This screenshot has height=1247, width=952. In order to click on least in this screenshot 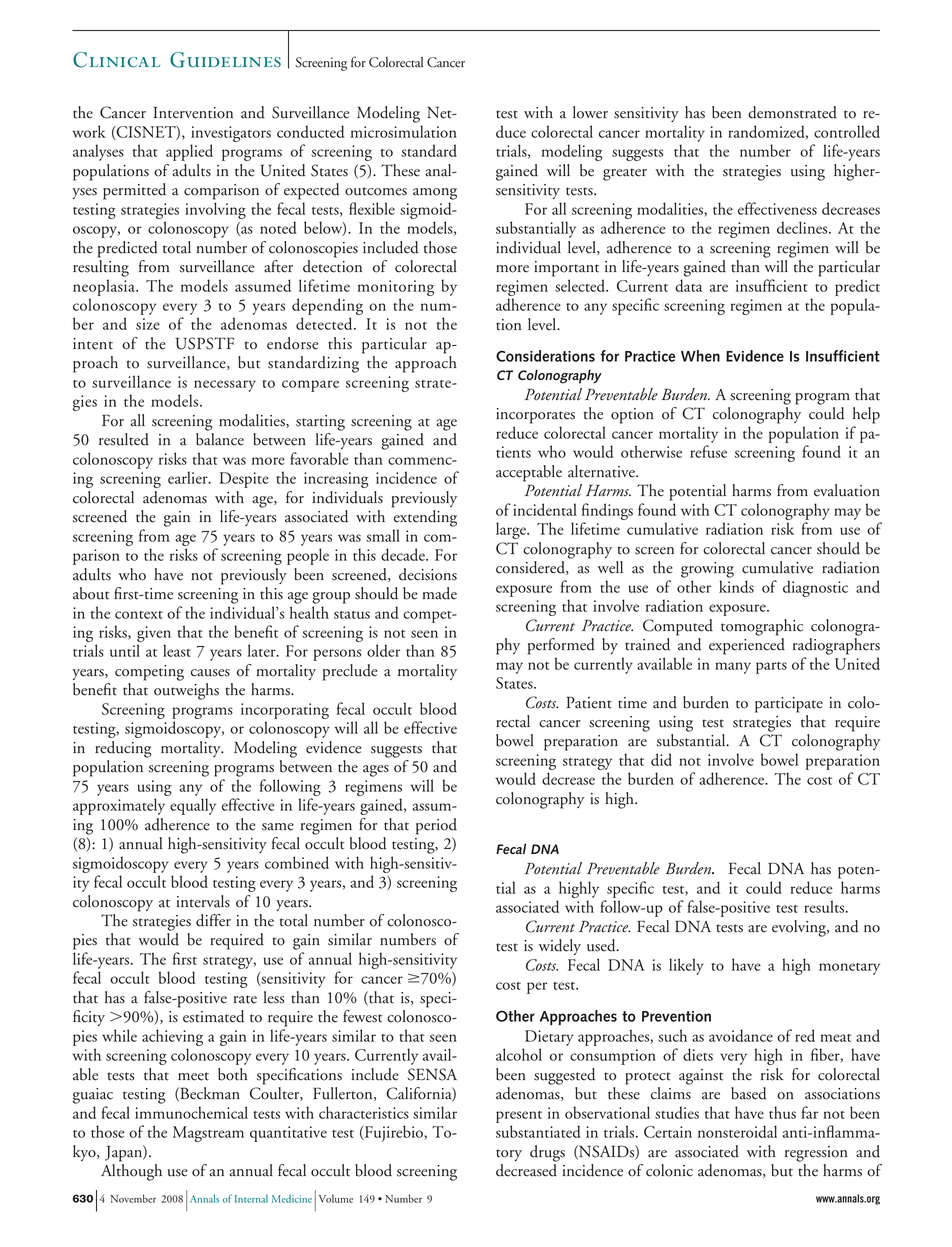, I will do `click(177, 650)`.
